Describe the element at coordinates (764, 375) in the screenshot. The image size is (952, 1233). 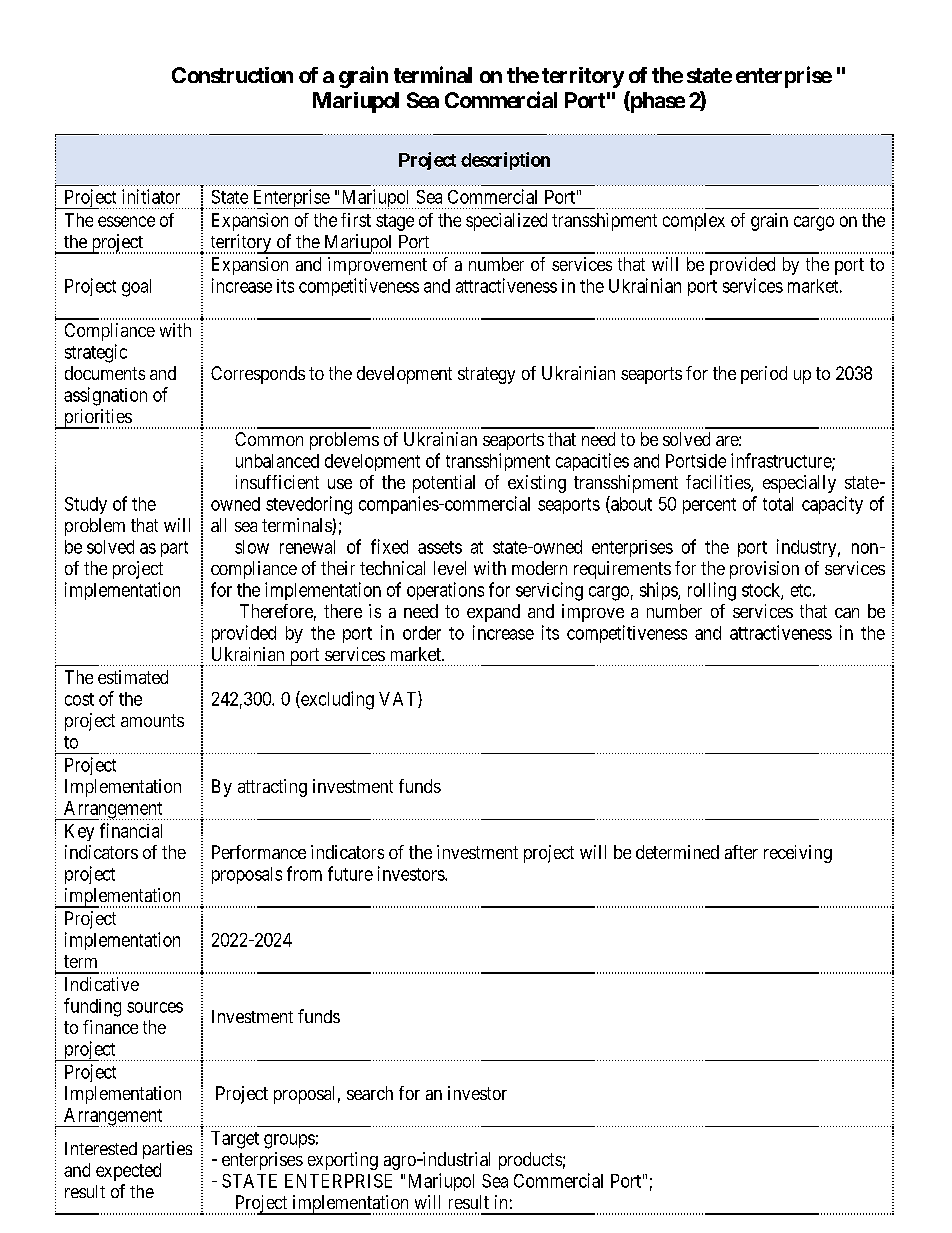
I see `period` at that location.
